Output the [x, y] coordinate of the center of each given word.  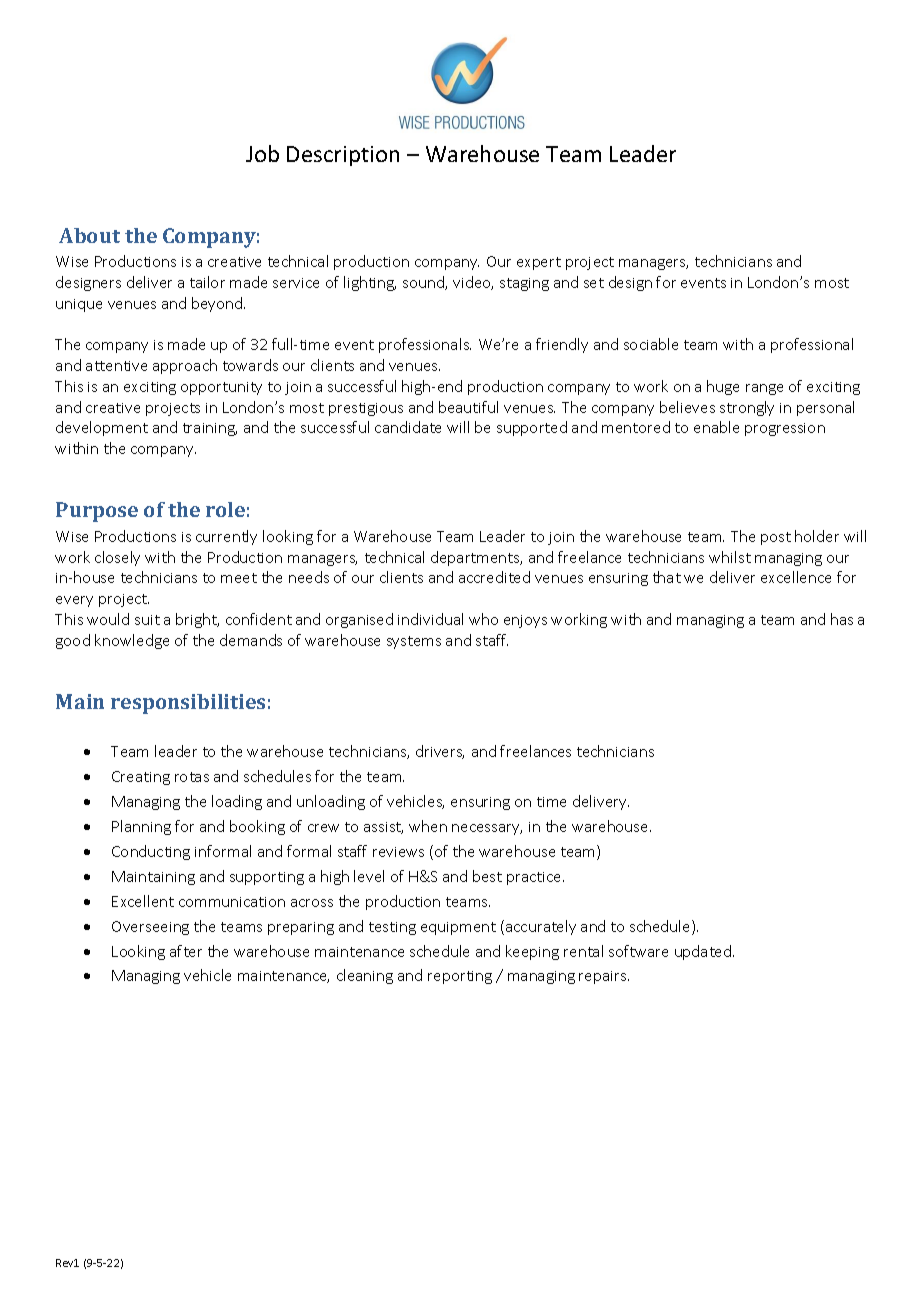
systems [414, 642]
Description [343, 156]
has [842, 619]
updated [704, 952]
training [210, 429]
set [594, 283]
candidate [408, 427]
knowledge [132, 641]
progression [785, 429]
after [186, 951]
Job [262, 153]
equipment [458, 928]
